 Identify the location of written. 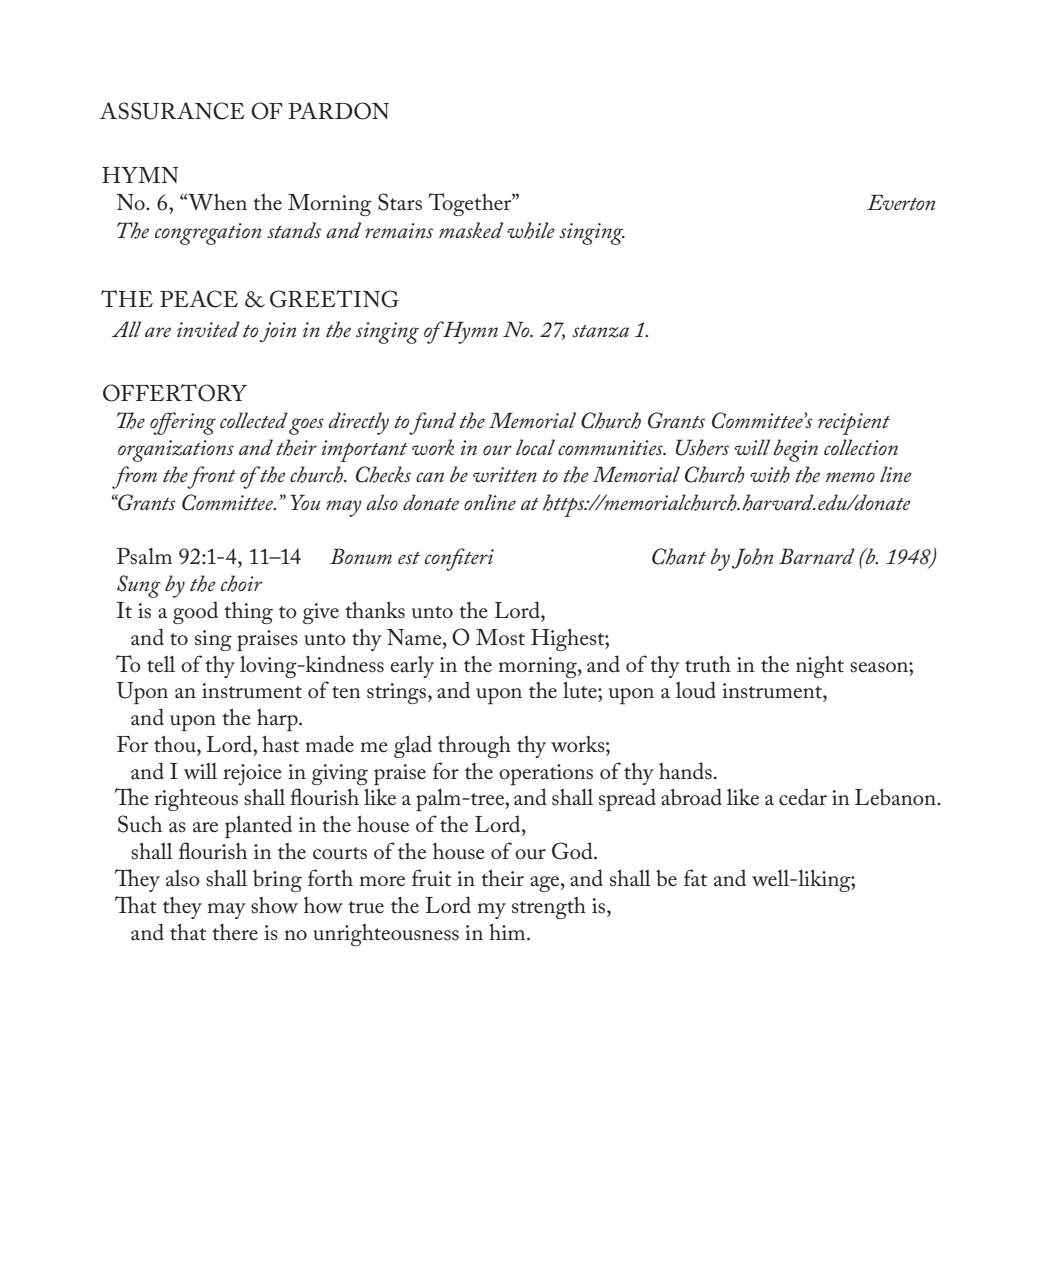
(505, 474).
